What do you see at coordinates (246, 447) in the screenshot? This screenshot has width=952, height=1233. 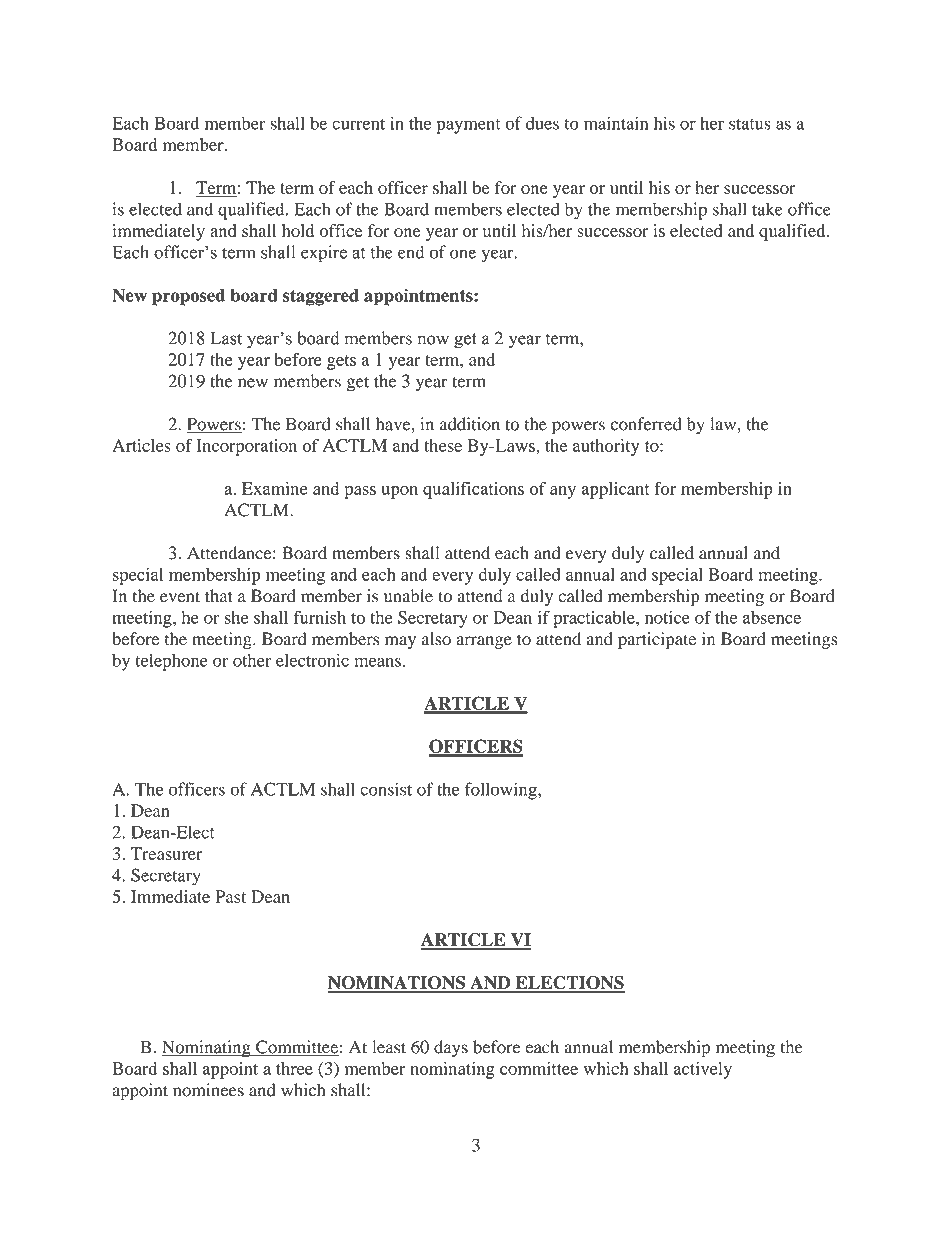 I see `Incorporation` at bounding box center [246, 447].
